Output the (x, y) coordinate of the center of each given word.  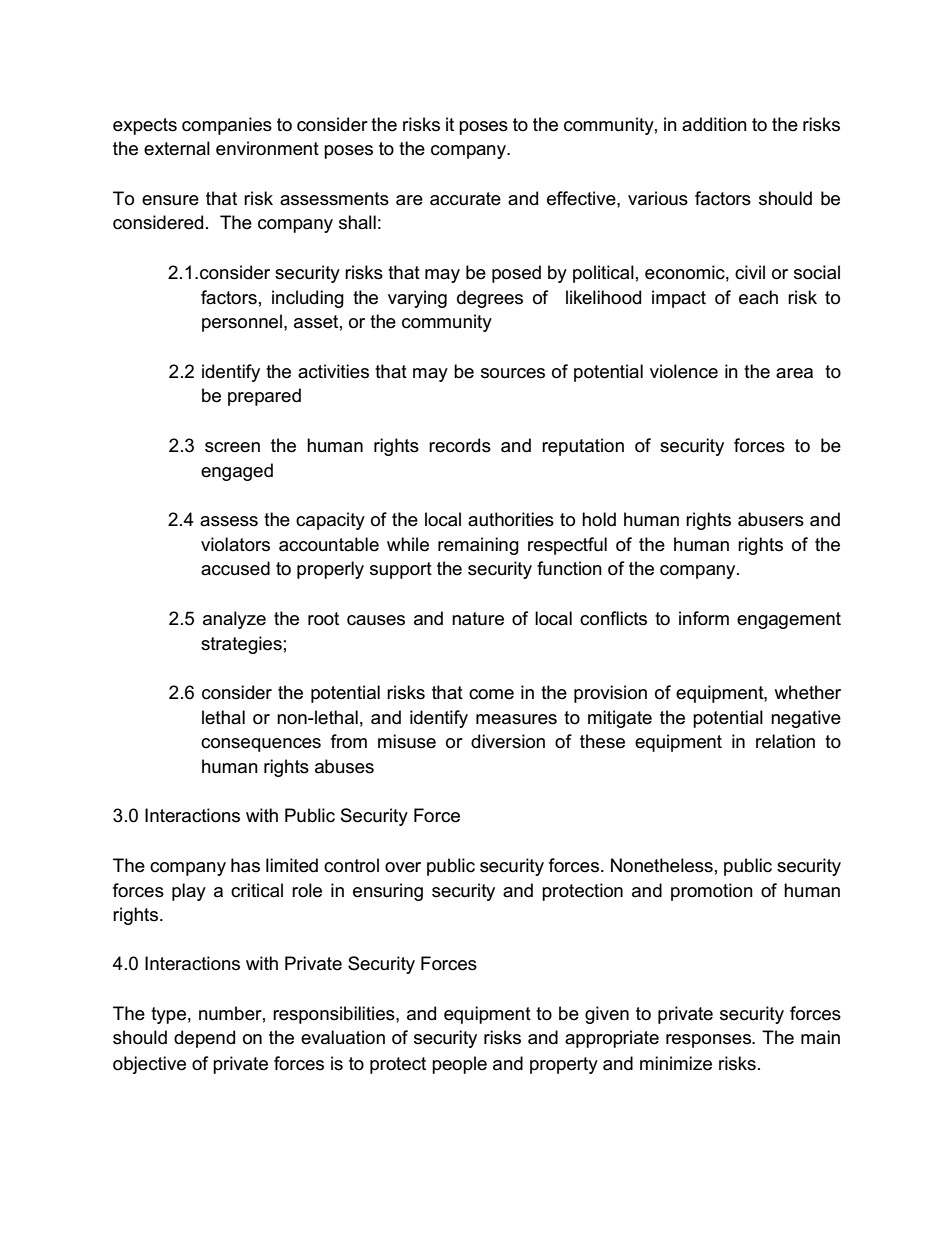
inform (704, 618)
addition (714, 124)
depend (204, 1039)
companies (227, 126)
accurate (465, 199)
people (459, 1065)
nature (478, 619)
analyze (234, 620)
